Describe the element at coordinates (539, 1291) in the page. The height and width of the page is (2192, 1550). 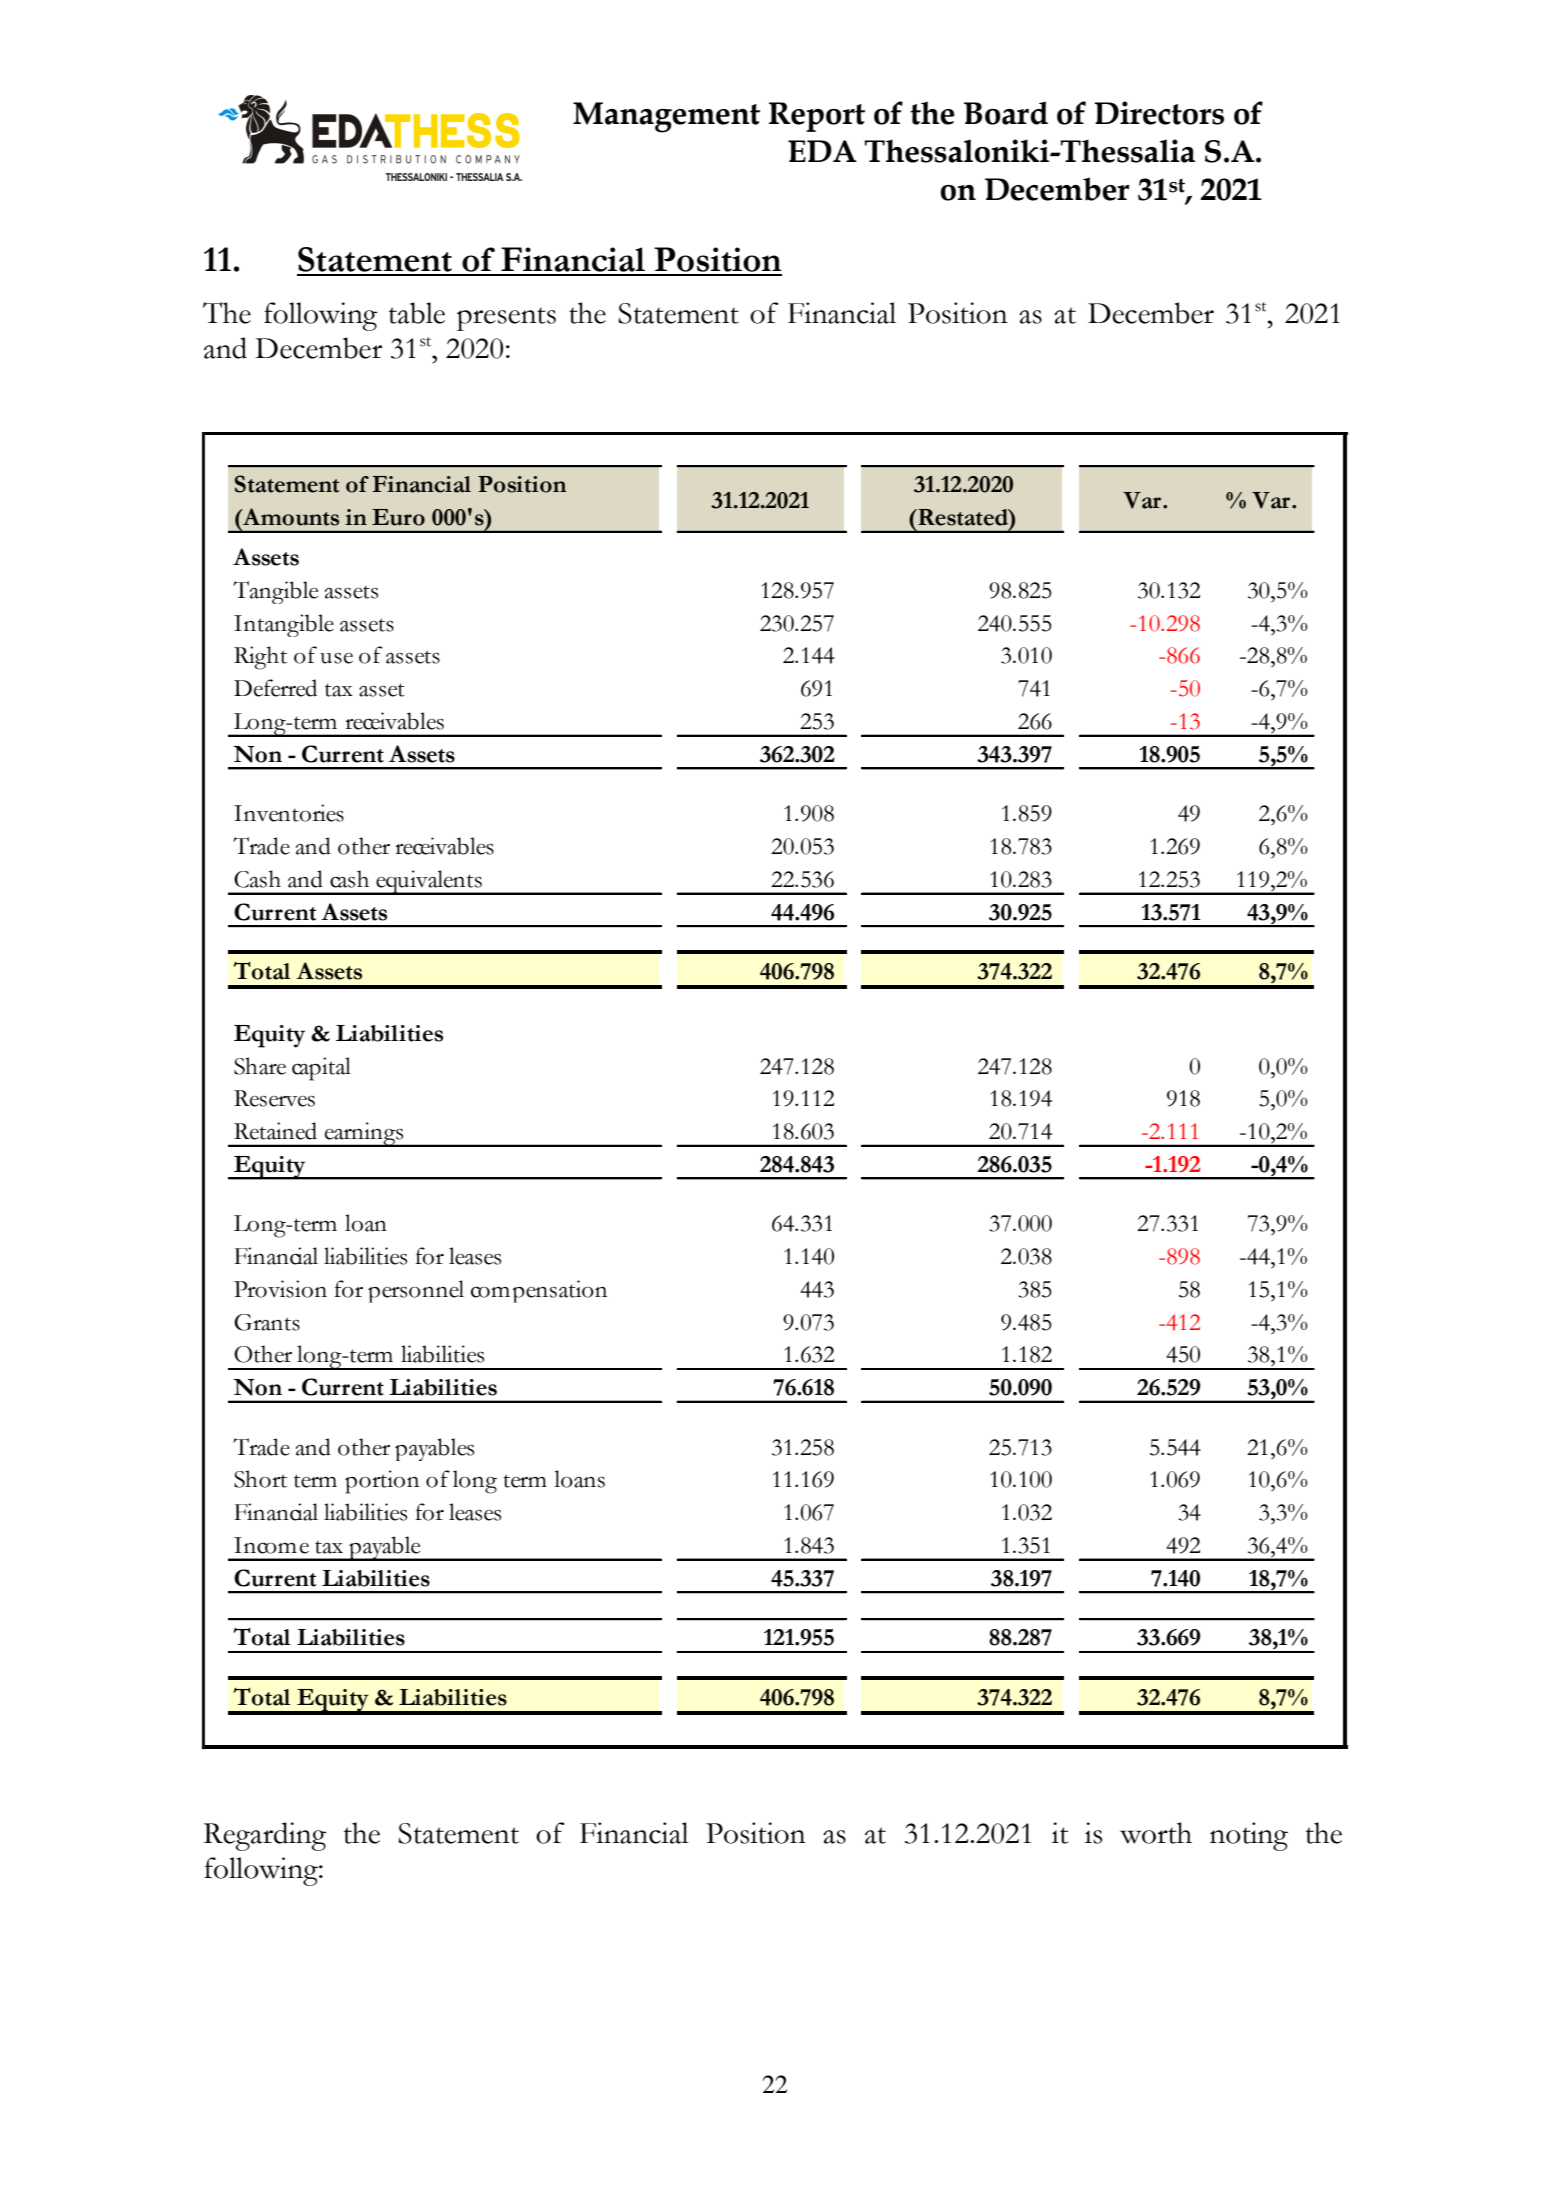
I see `compensation` at that location.
